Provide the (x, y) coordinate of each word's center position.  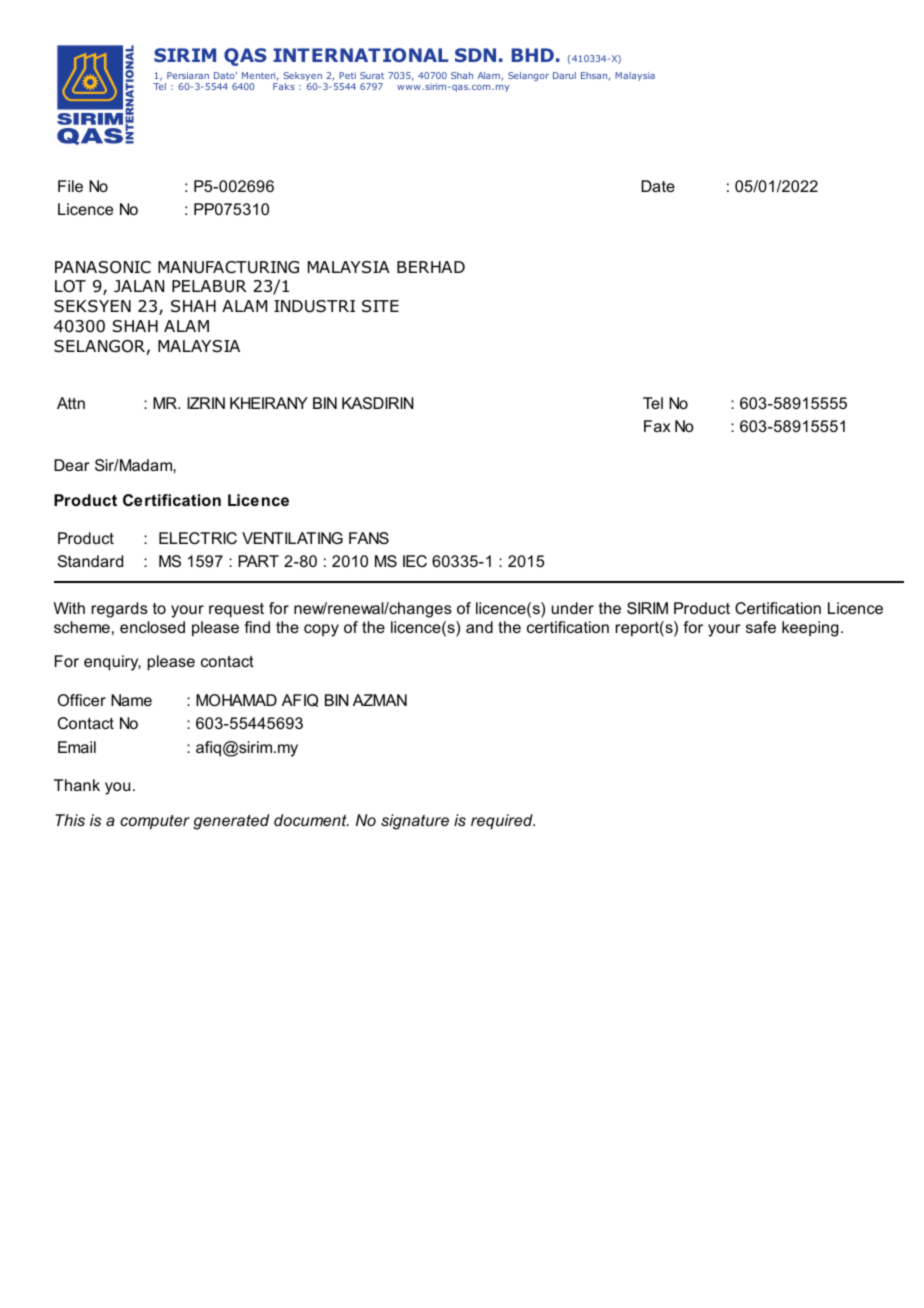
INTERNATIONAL (360, 55)
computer (155, 822)
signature (415, 822)
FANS (369, 538)
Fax (657, 426)
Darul (564, 75)
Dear (71, 465)
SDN (475, 55)
